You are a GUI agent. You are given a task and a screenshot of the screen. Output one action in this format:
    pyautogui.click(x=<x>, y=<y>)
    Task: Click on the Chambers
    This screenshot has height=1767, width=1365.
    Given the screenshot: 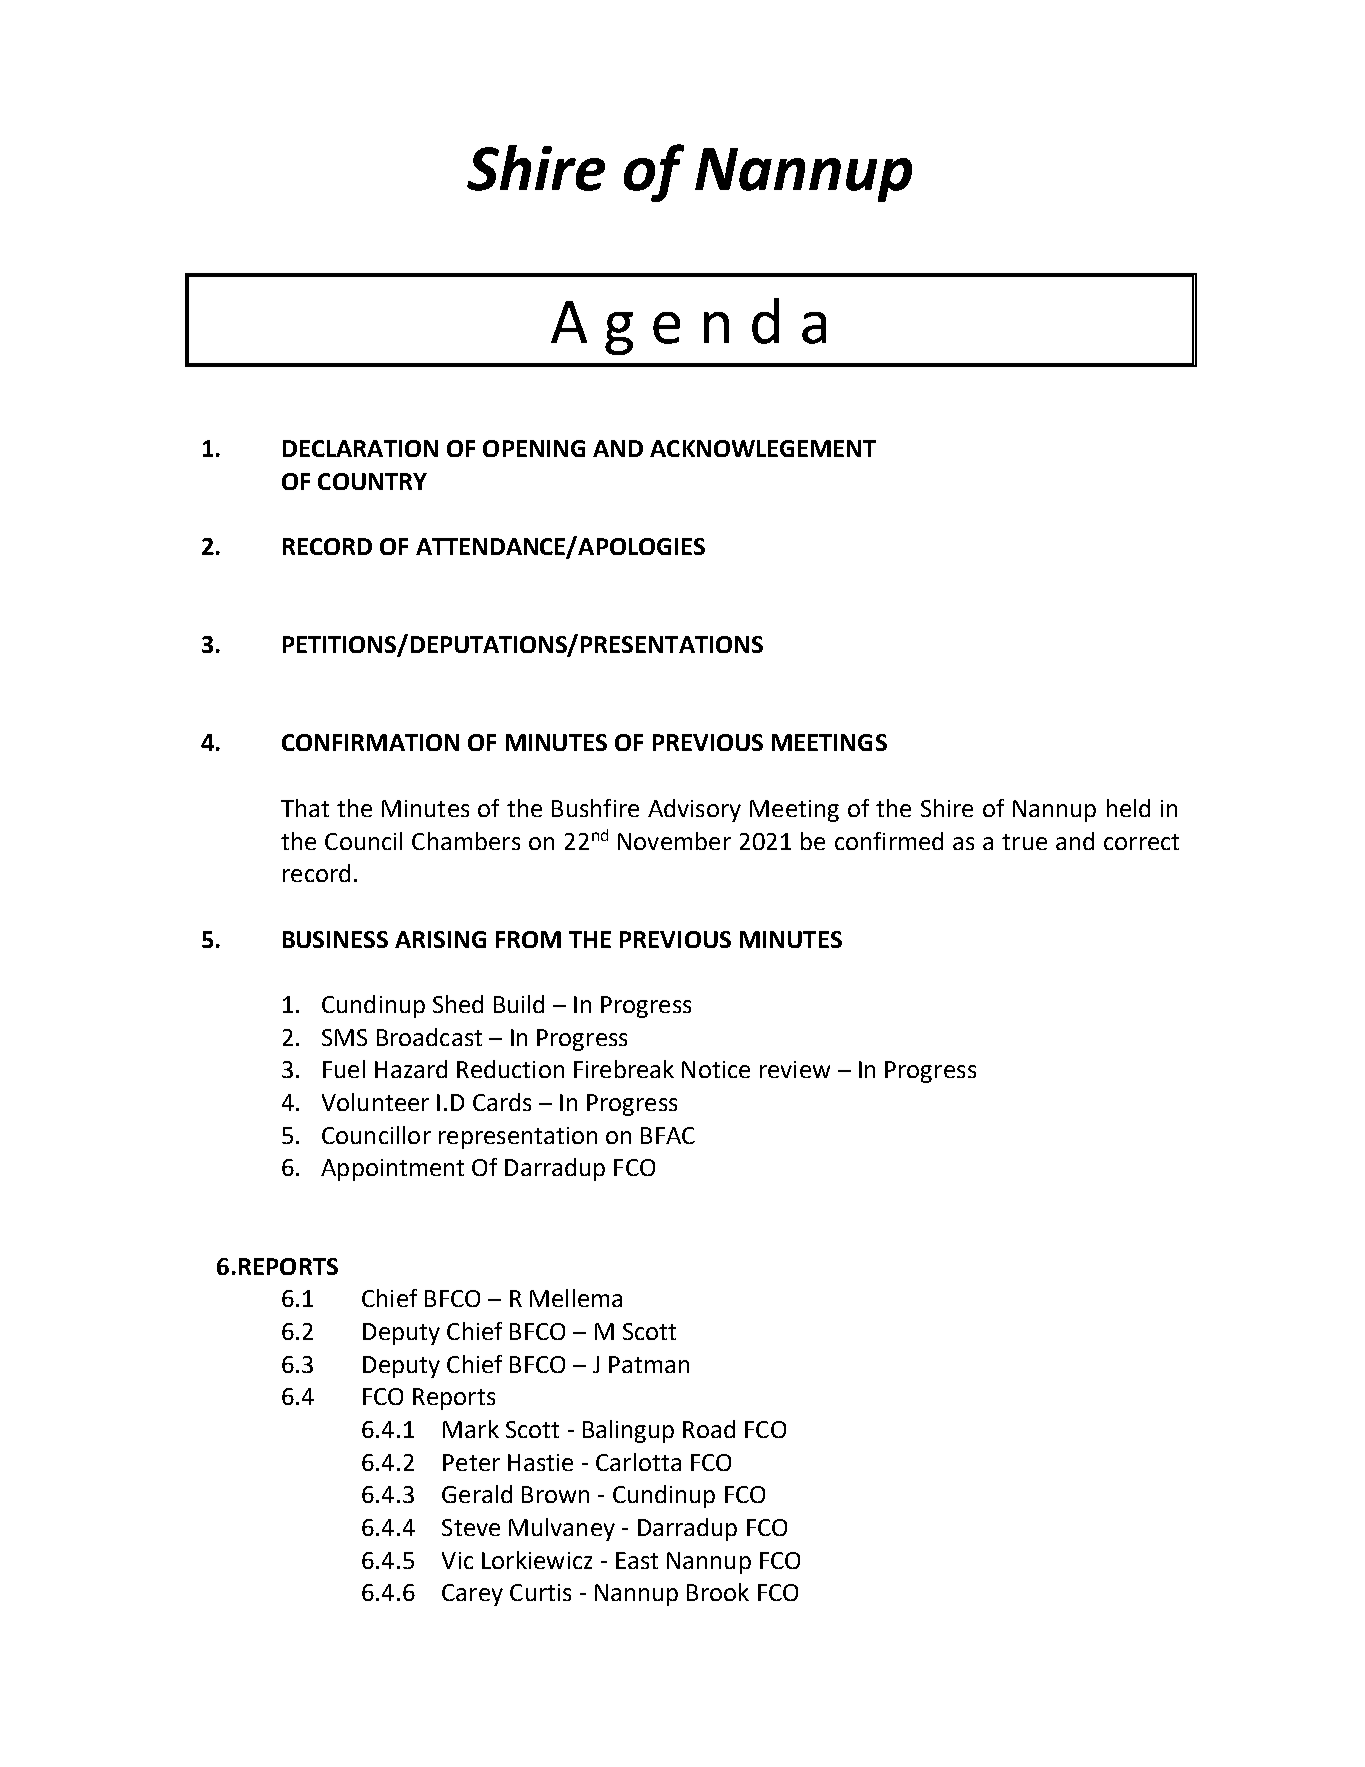 What is the action you would take?
    pyautogui.click(x=466, y=841)
